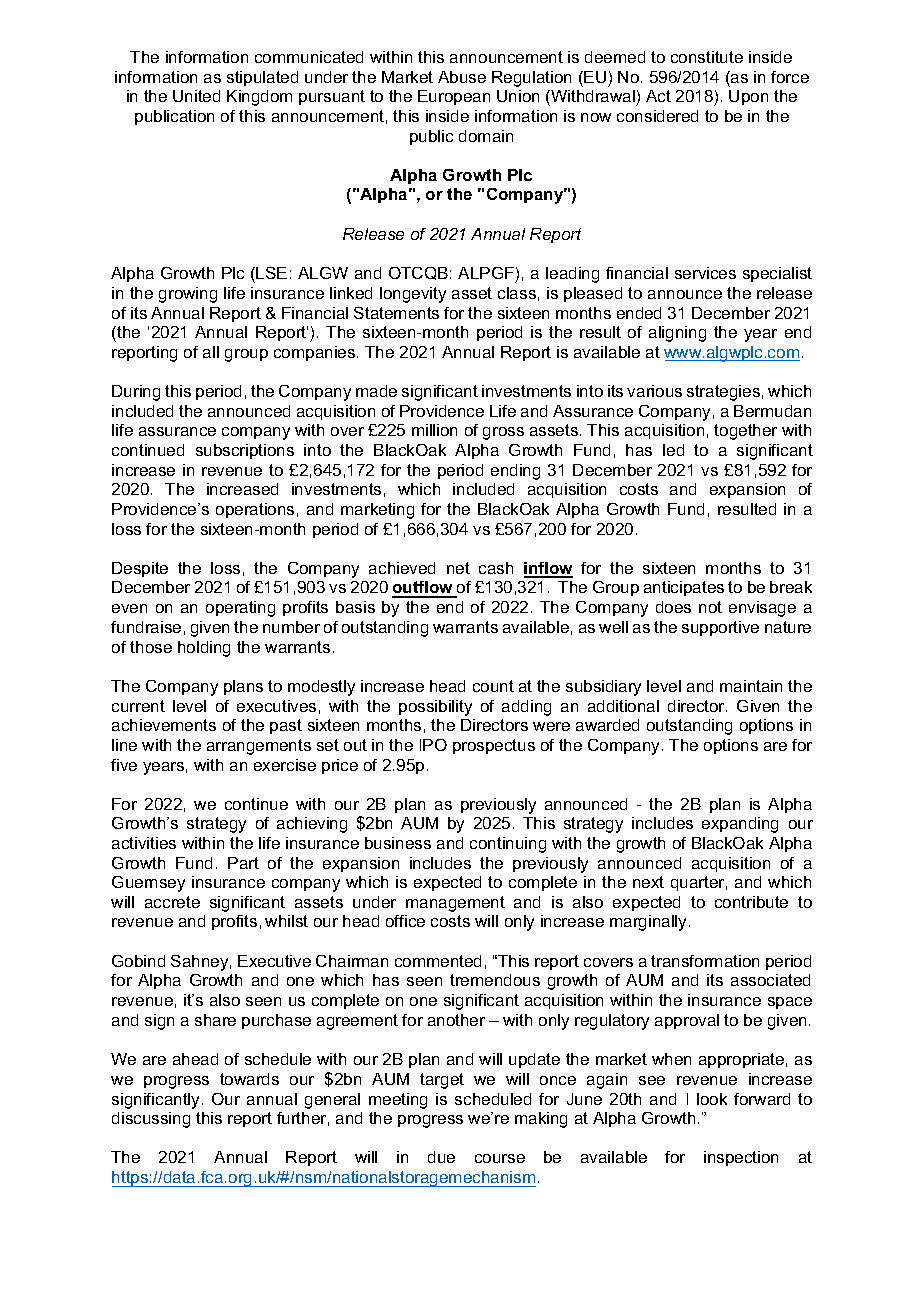 The height and width of the screenshot is (1308, 924). I want to click on discussing, so click(151, 1120).
